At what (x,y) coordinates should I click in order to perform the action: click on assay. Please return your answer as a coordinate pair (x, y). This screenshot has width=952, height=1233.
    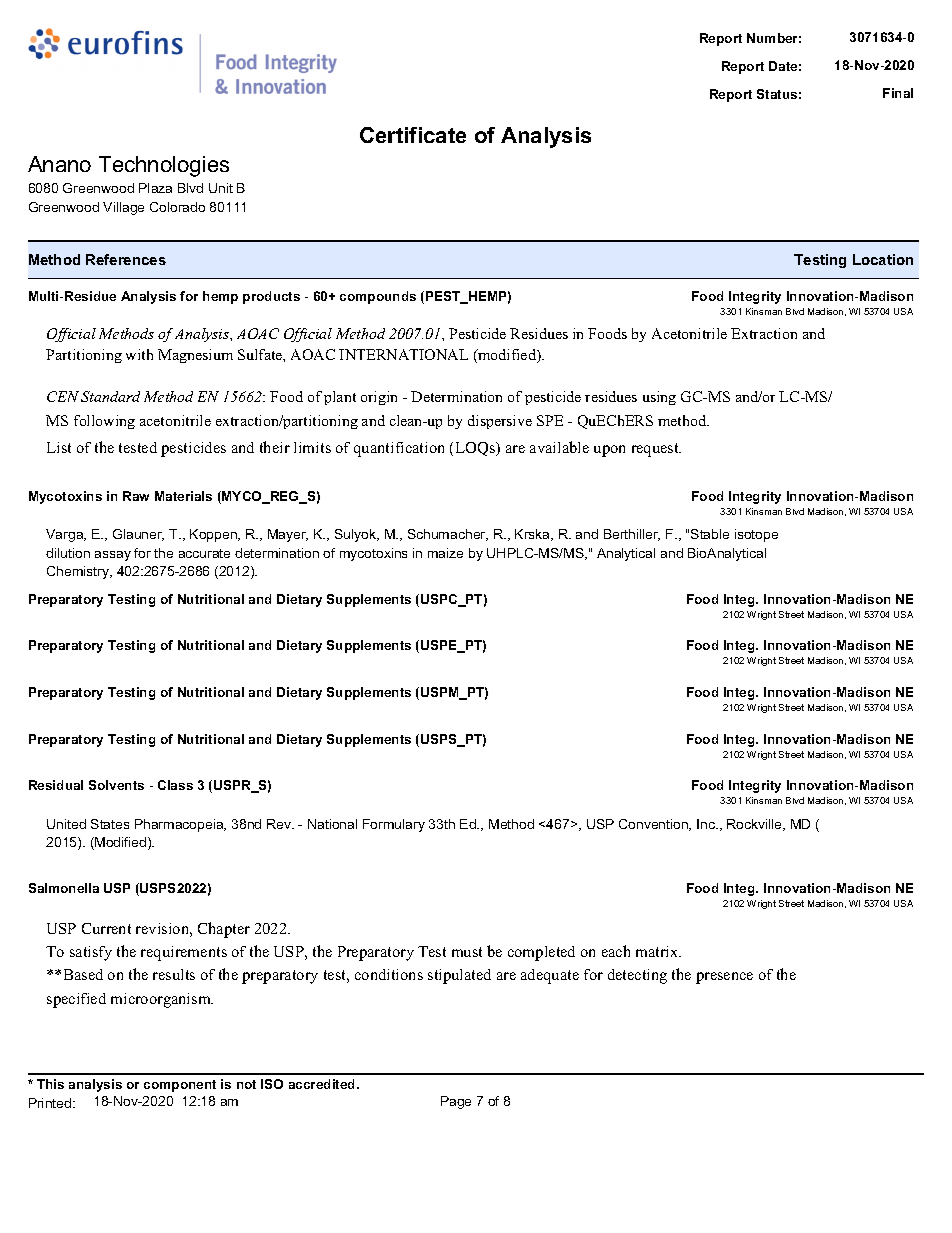
    Looking at the image, I should click on (113, 556).
